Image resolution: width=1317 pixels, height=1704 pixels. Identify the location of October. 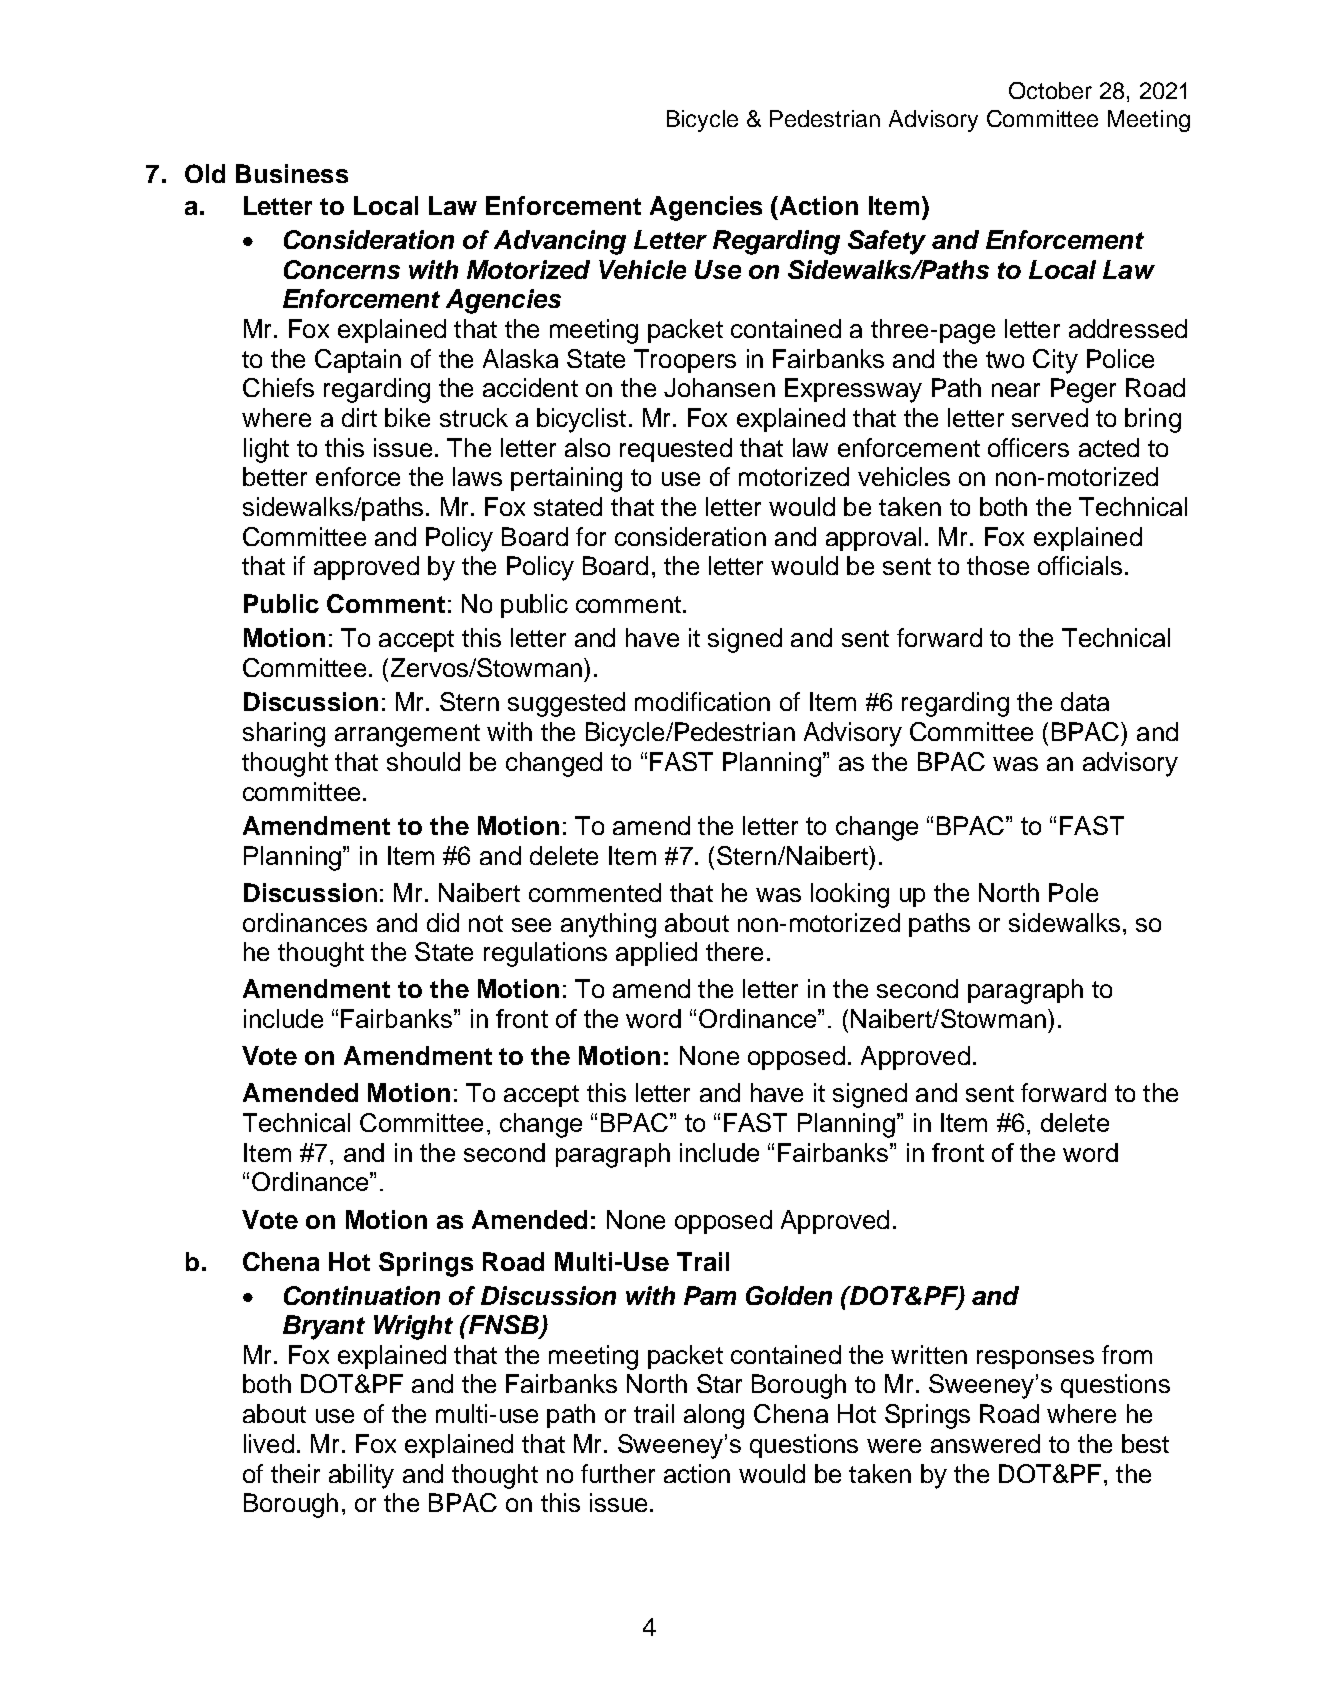
(1050, 90).
